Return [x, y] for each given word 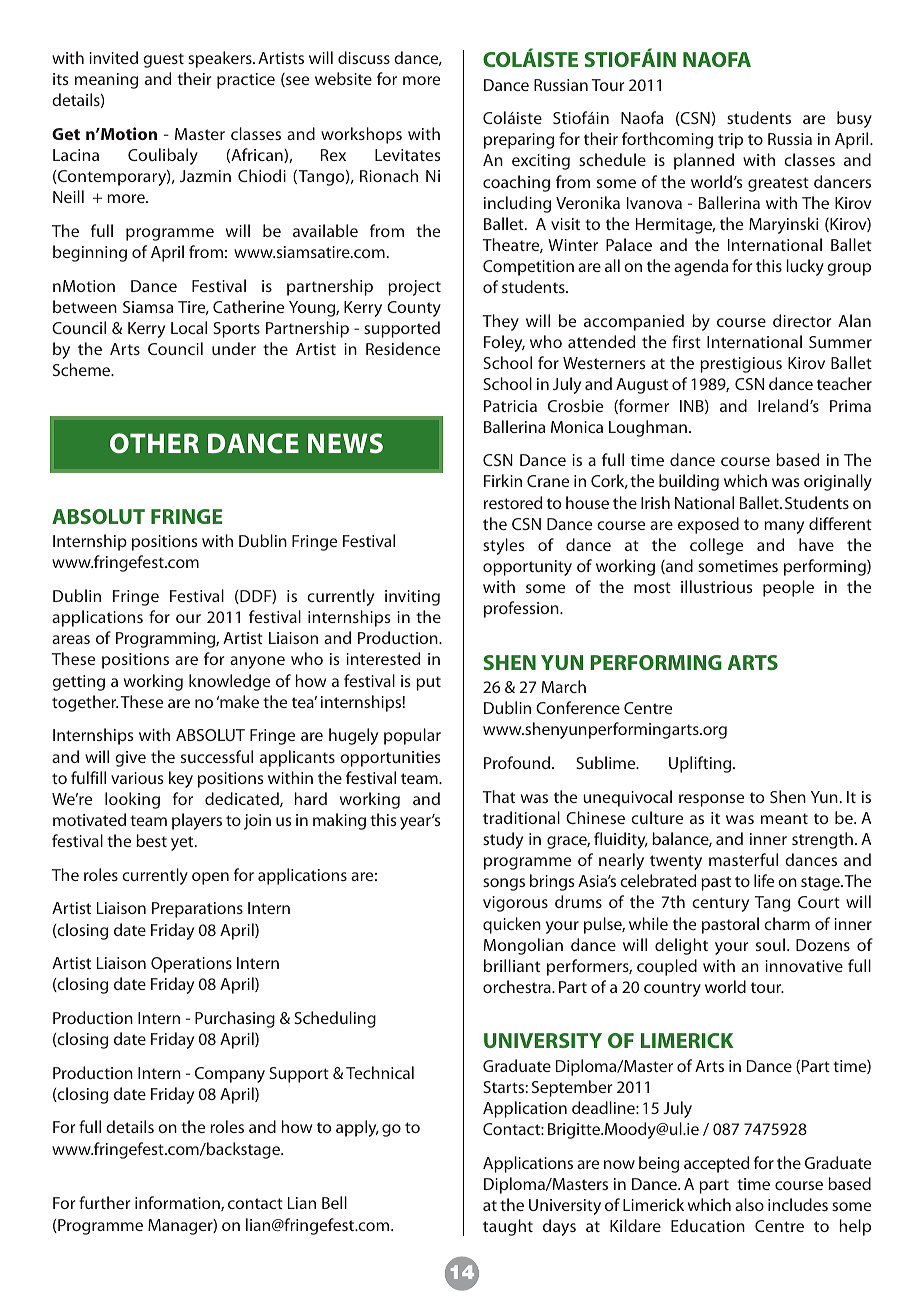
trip [730, 141]
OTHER [154, 443]
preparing [519, 141]
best [151, 840]
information [178, 1203]
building [689, 482]
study [503, 840]
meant [784, 818]
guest [163, 60]
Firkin [503, 480]
